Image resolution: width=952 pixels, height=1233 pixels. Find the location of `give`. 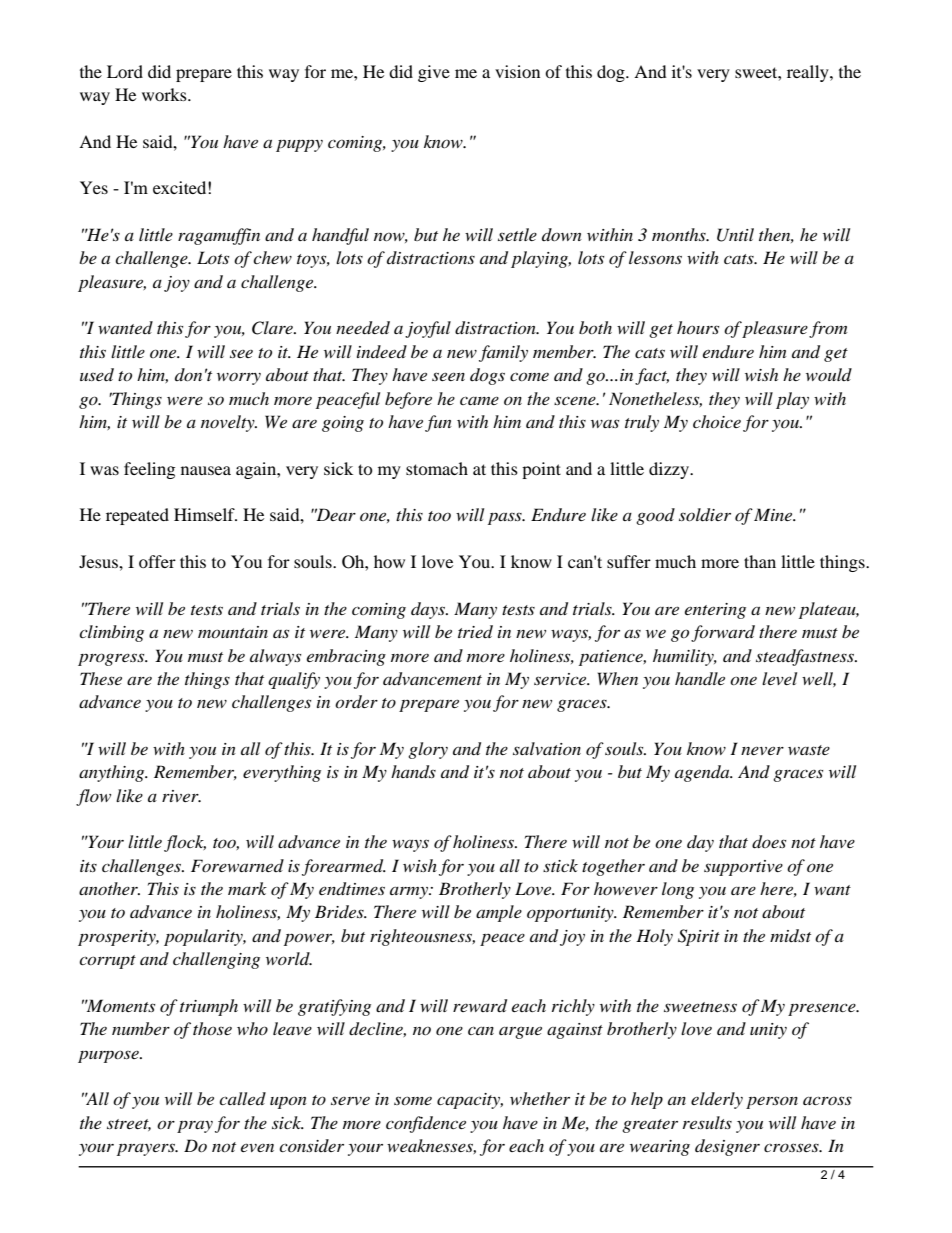

give is located at coordinates (434, 73).
